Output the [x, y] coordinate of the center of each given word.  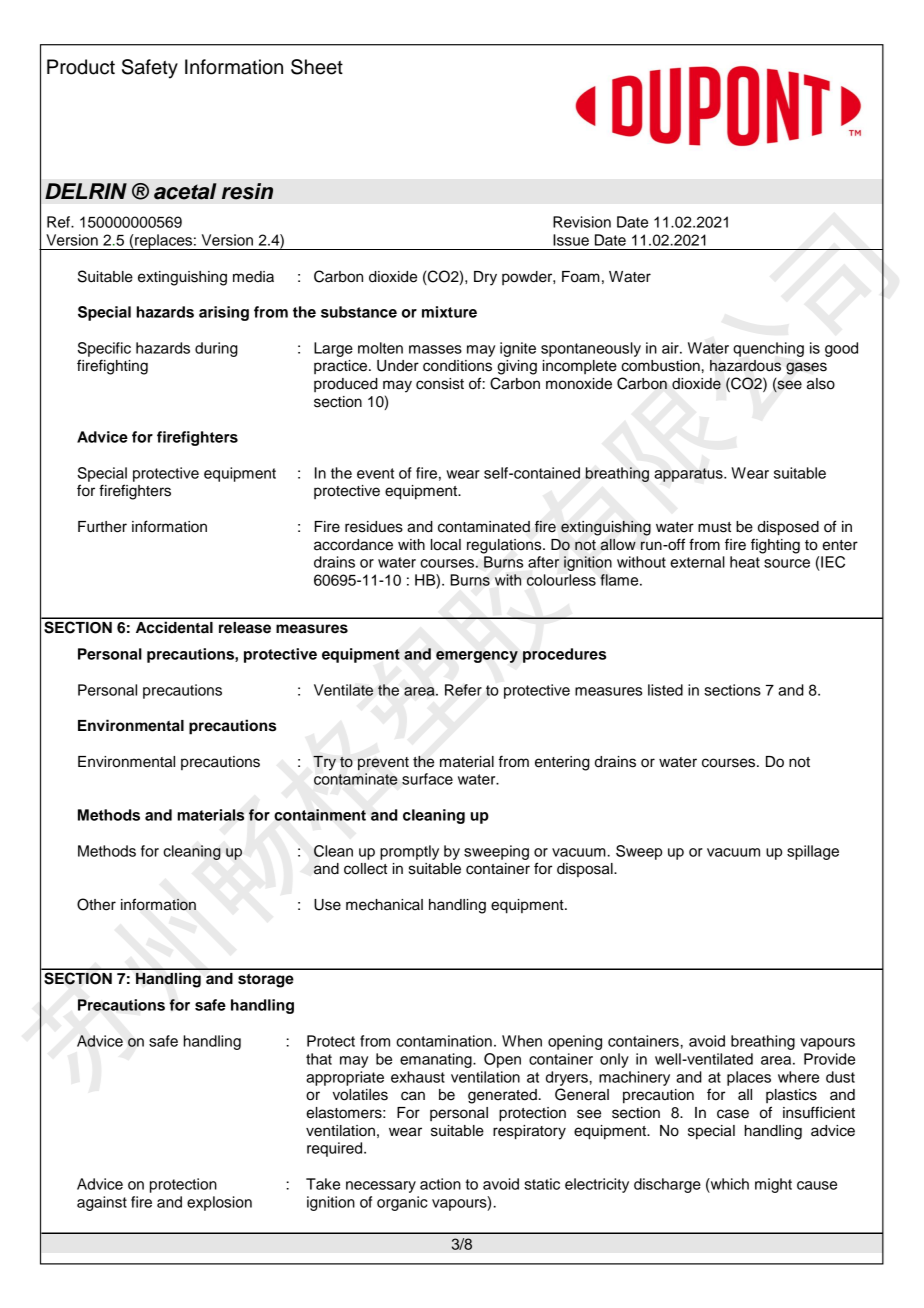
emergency [477, 657]
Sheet [317, 67]
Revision [582, 222]
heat [745, 562]
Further [102, 527]
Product [81, 67]
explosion [219, 1203]
